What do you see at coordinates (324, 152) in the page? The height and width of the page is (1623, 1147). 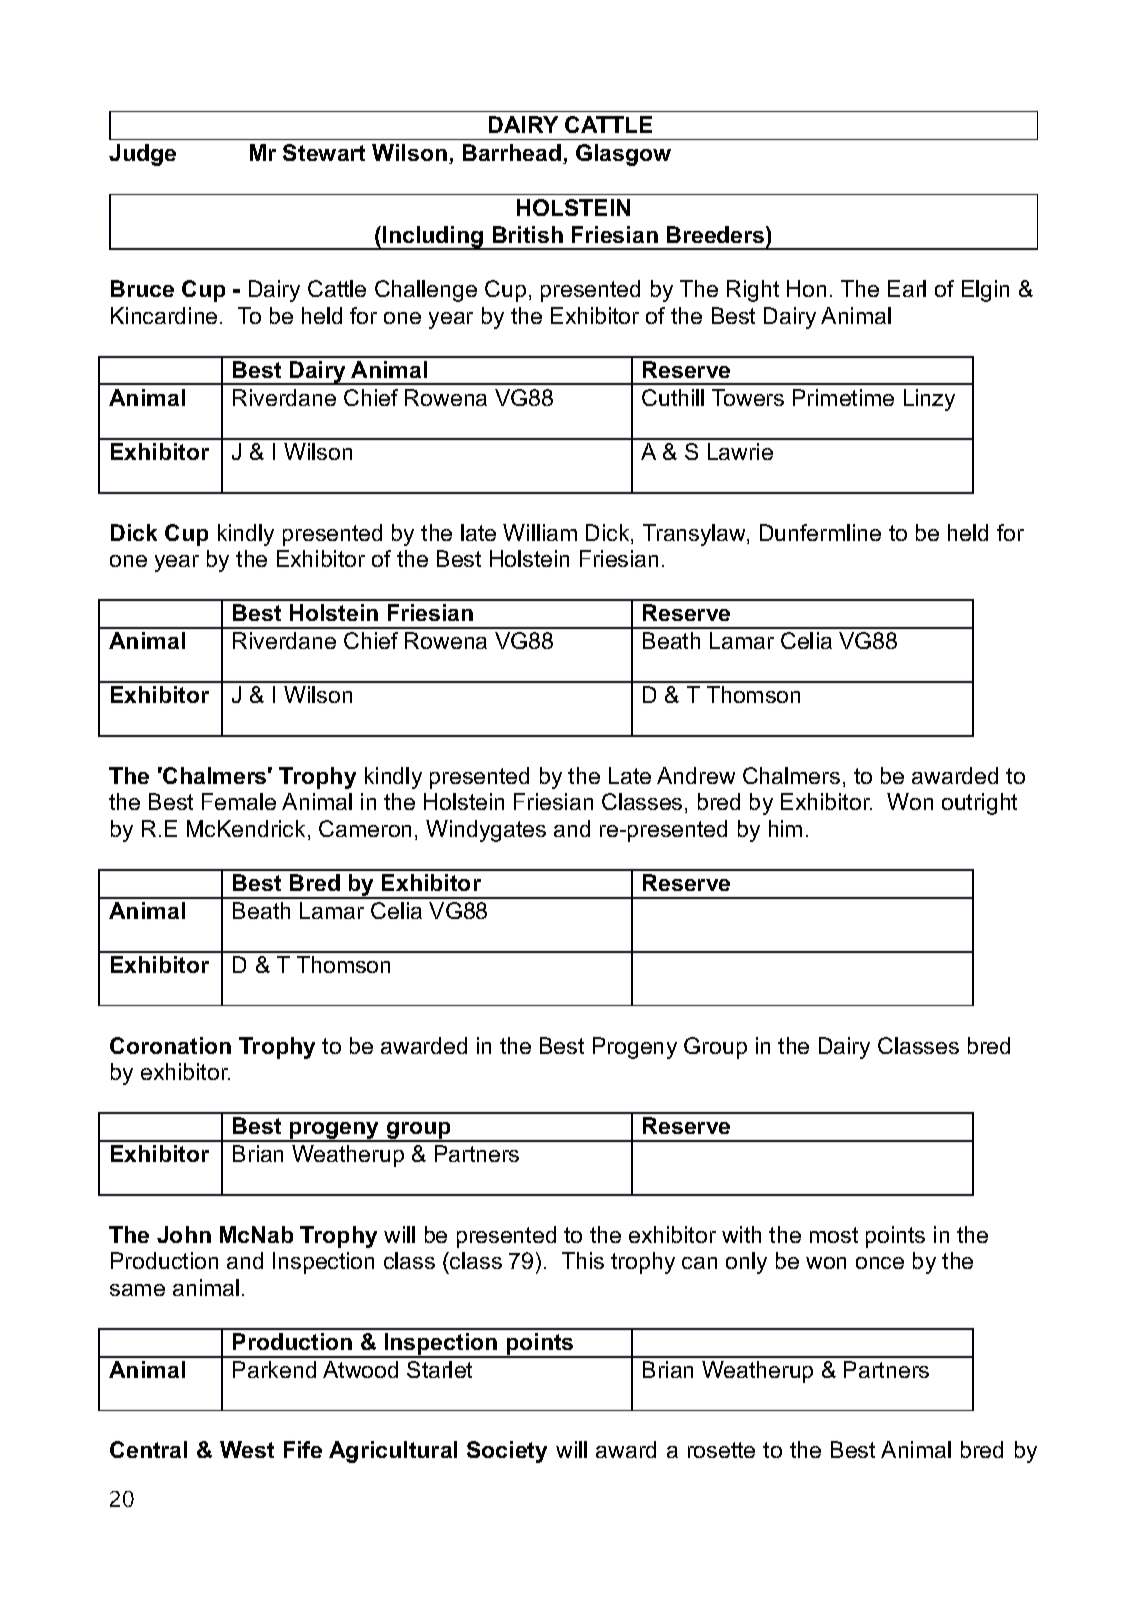 I see `Stewart` at bounding box center [324, 152].
